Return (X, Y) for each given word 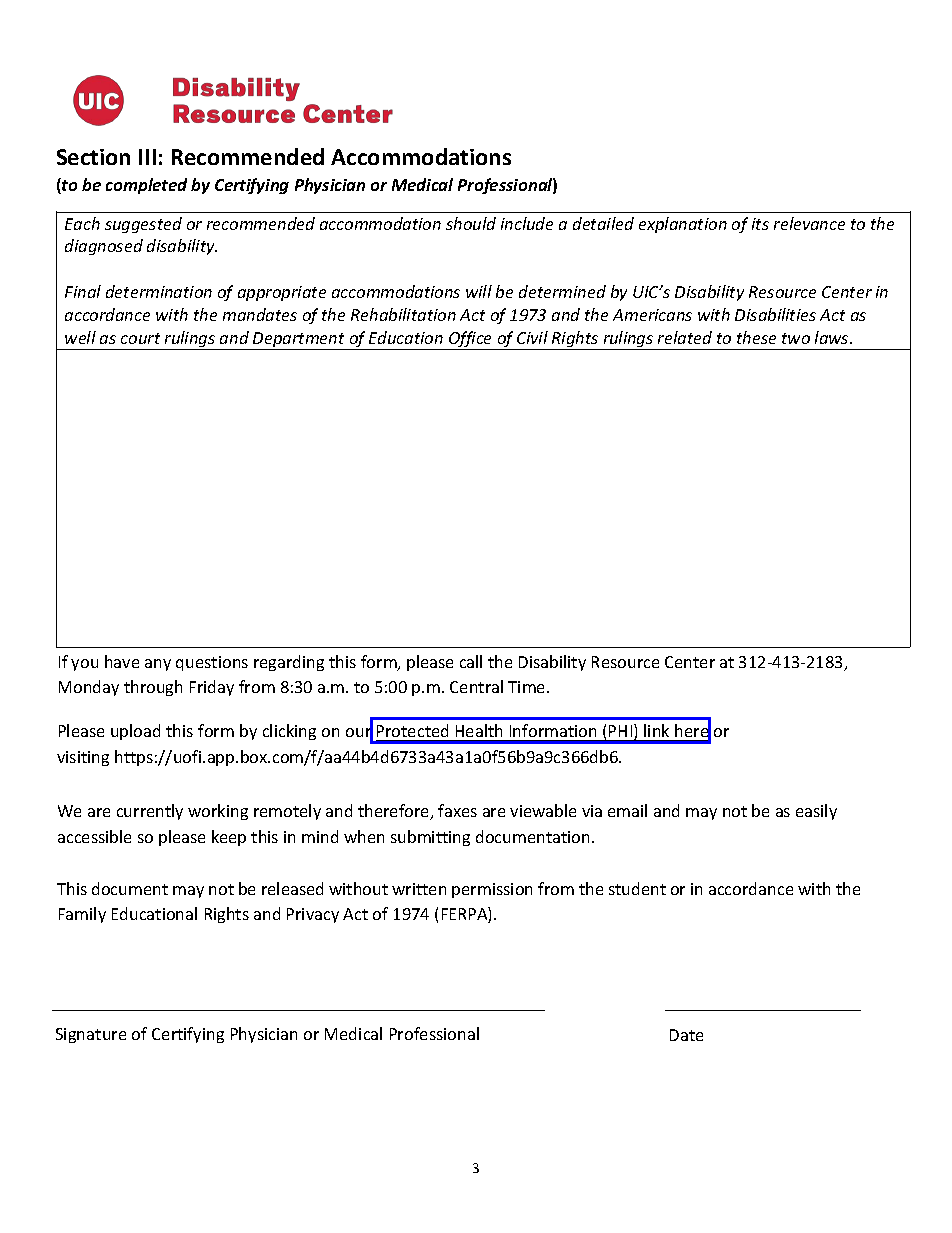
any (158, 665)
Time (528, 687)
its (760, 224)
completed (146, 186)
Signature (91, 1035)
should (471, 223)
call (471, 661)
